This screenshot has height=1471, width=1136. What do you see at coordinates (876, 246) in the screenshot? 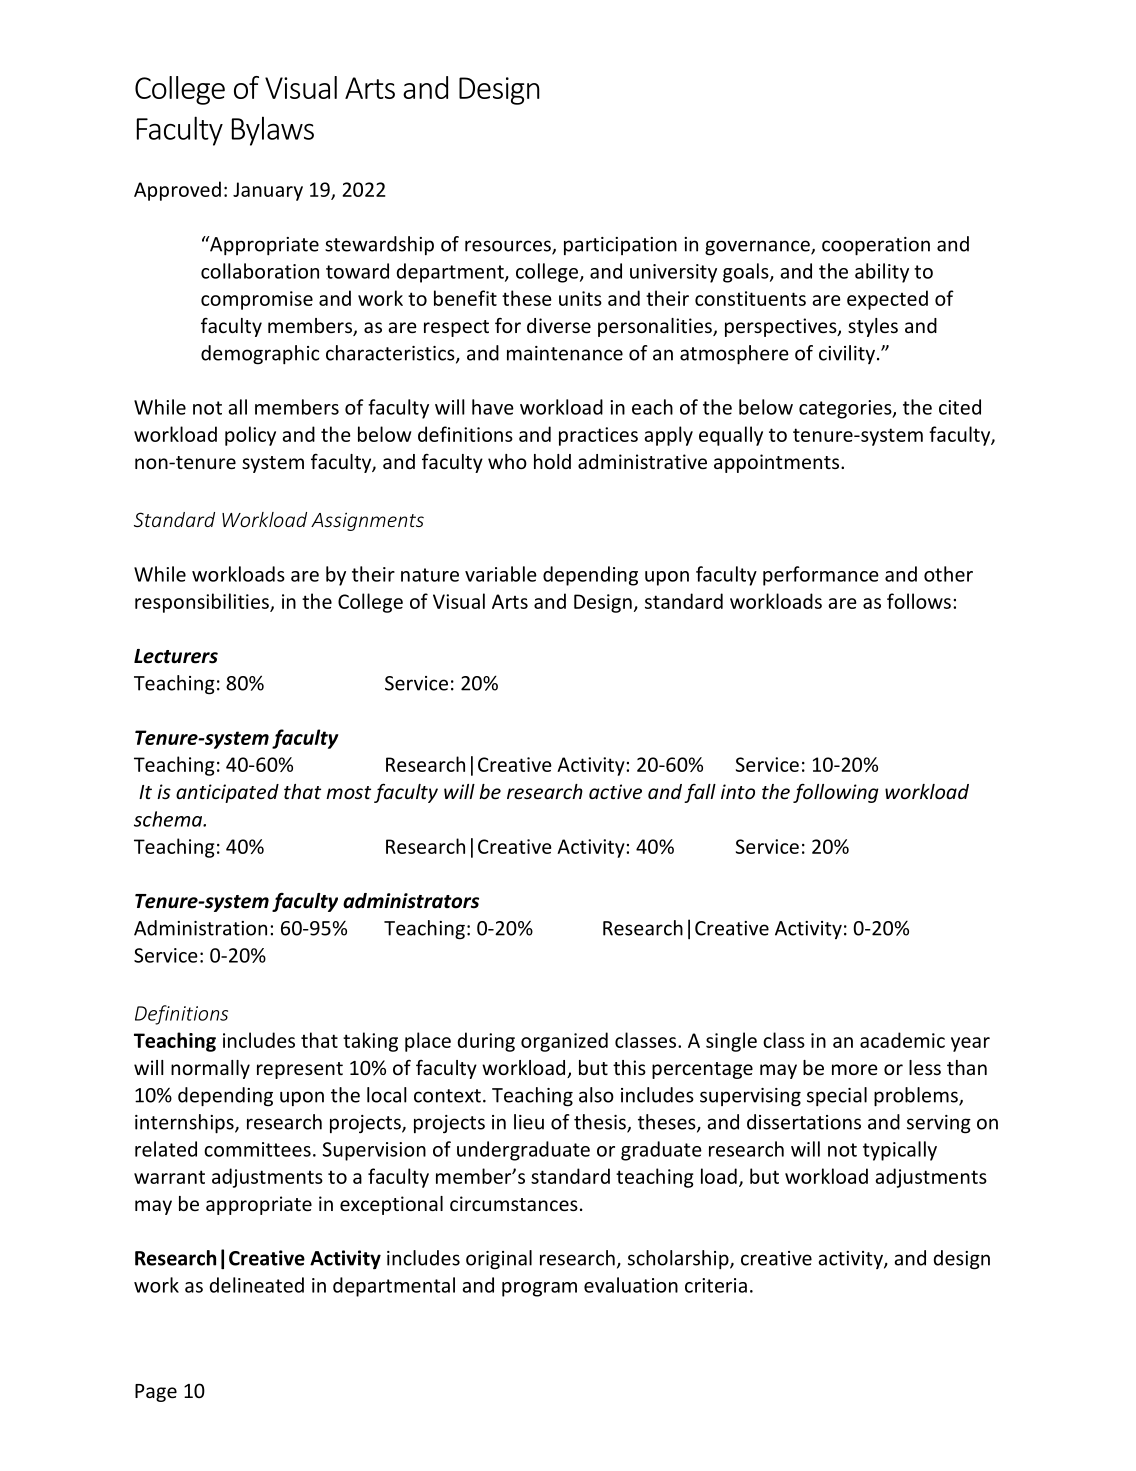
I see `cooperation` at bounding box center [876, 246].
